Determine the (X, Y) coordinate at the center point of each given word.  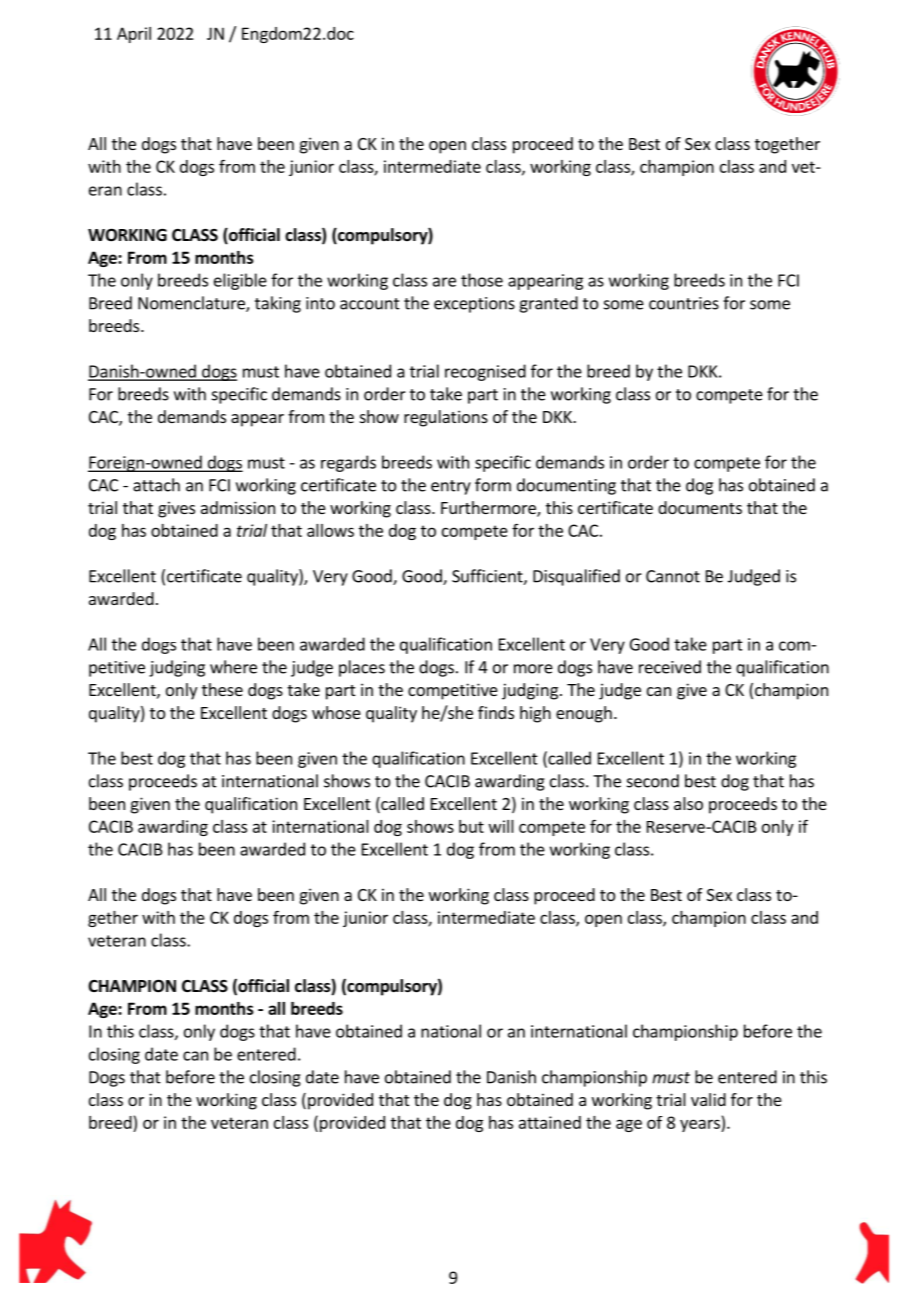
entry (451, 487)
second (653, 781)
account (370, 304)
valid (708, 1099)
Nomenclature (192, 304)
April (134, 35)
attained (550, 1122)
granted (548, 304)
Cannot (673, 576)
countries (684, 303)
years (701, 1125)
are (444, 282)
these (222, 689)
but (471, 826)
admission (238, 507)
